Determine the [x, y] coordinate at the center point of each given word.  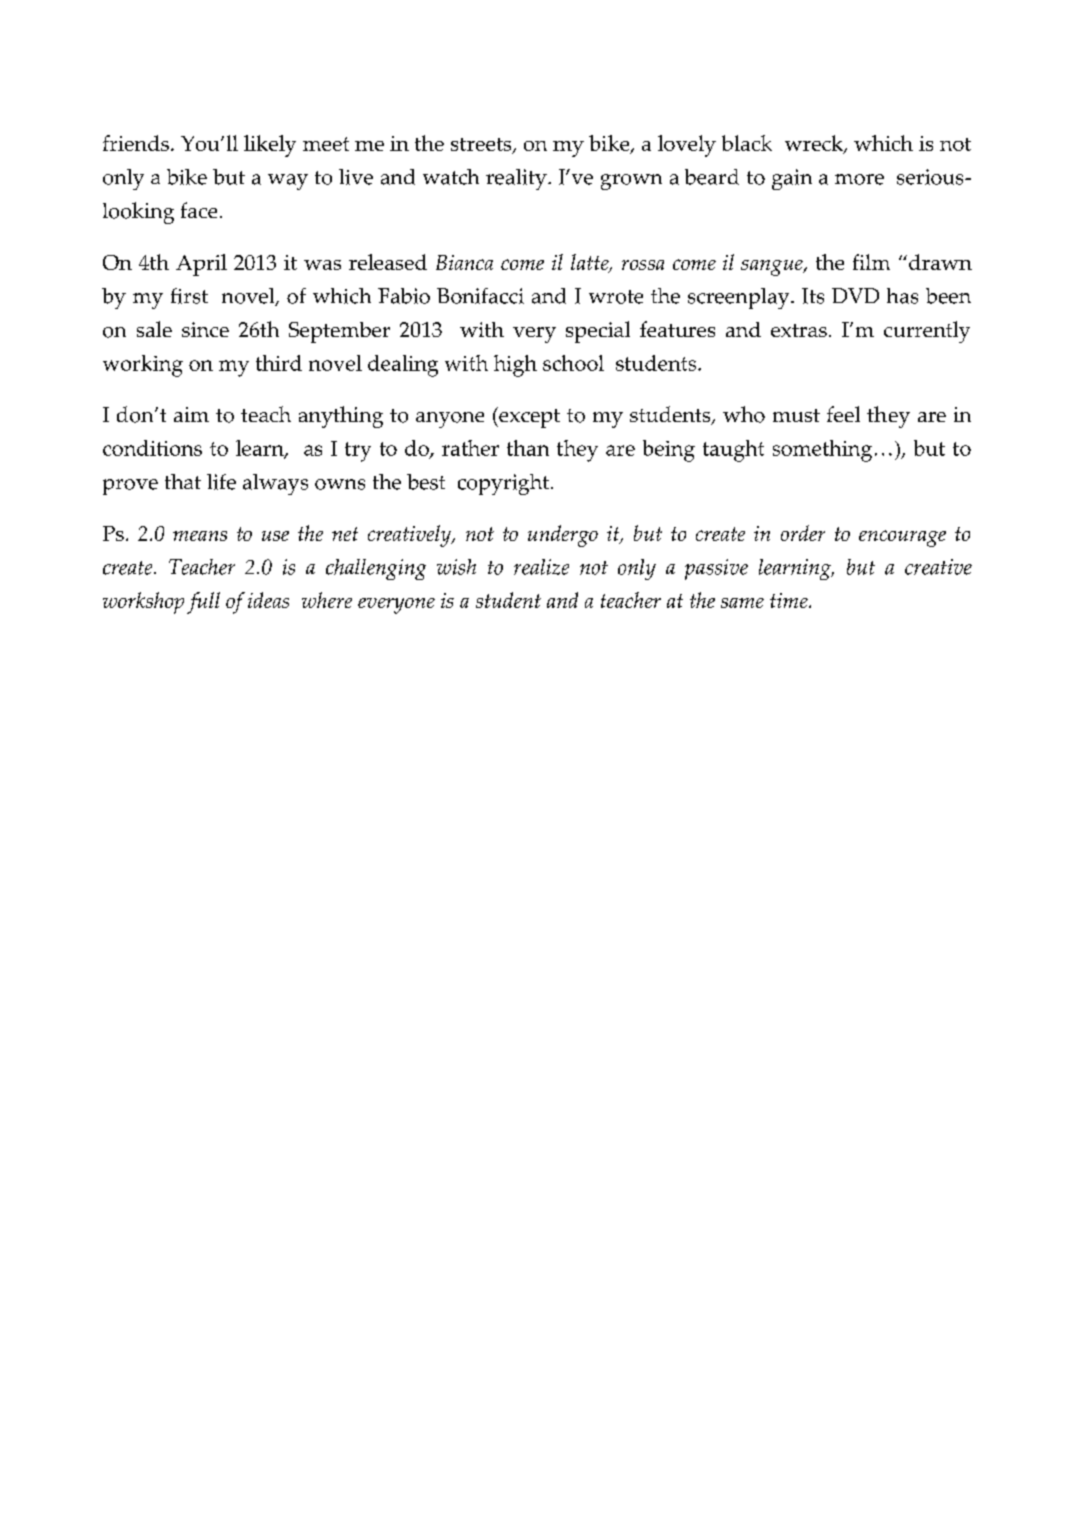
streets [482, 146]
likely [270, 146]
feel [843, 414]
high [515, 366]
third [279, 363]
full [203, 603]
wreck [815, 144]
